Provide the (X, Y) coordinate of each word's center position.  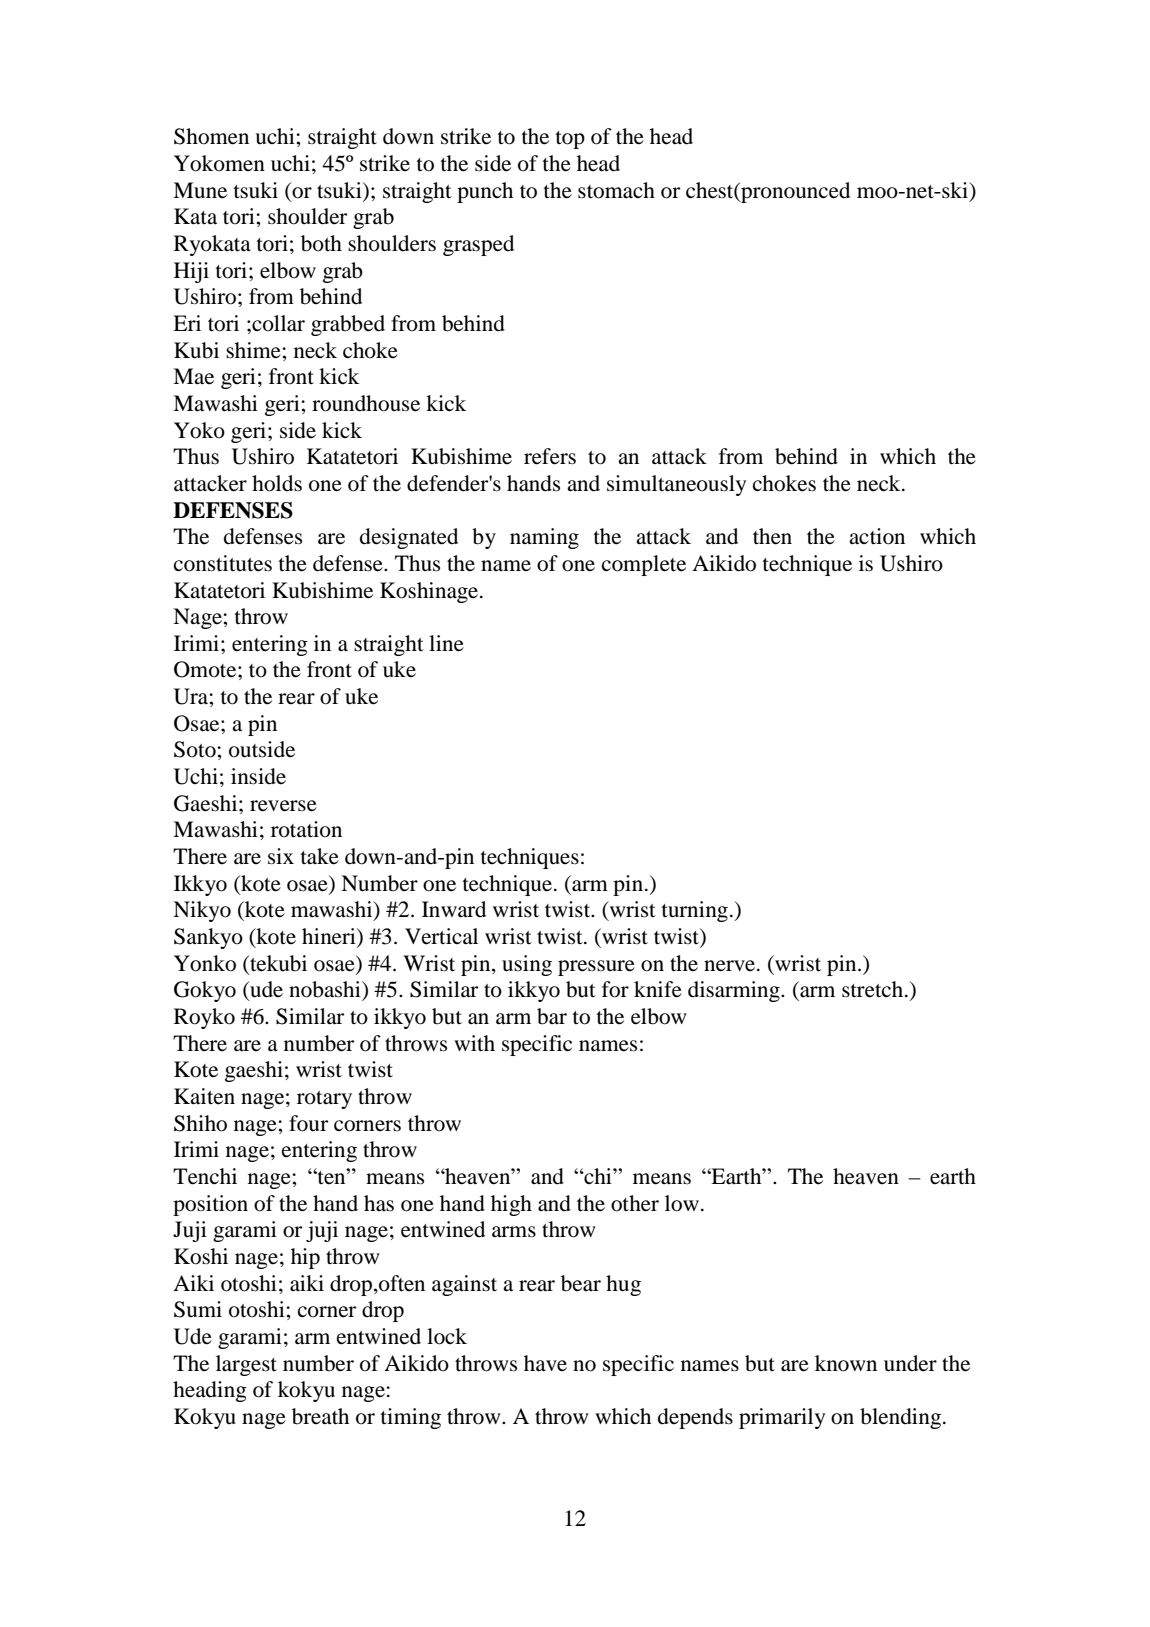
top (570, 140)
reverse (283, 806)
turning (694, 911)
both (321, 243)
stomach (616, 190)
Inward (454, 909)
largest (246, 1365)
